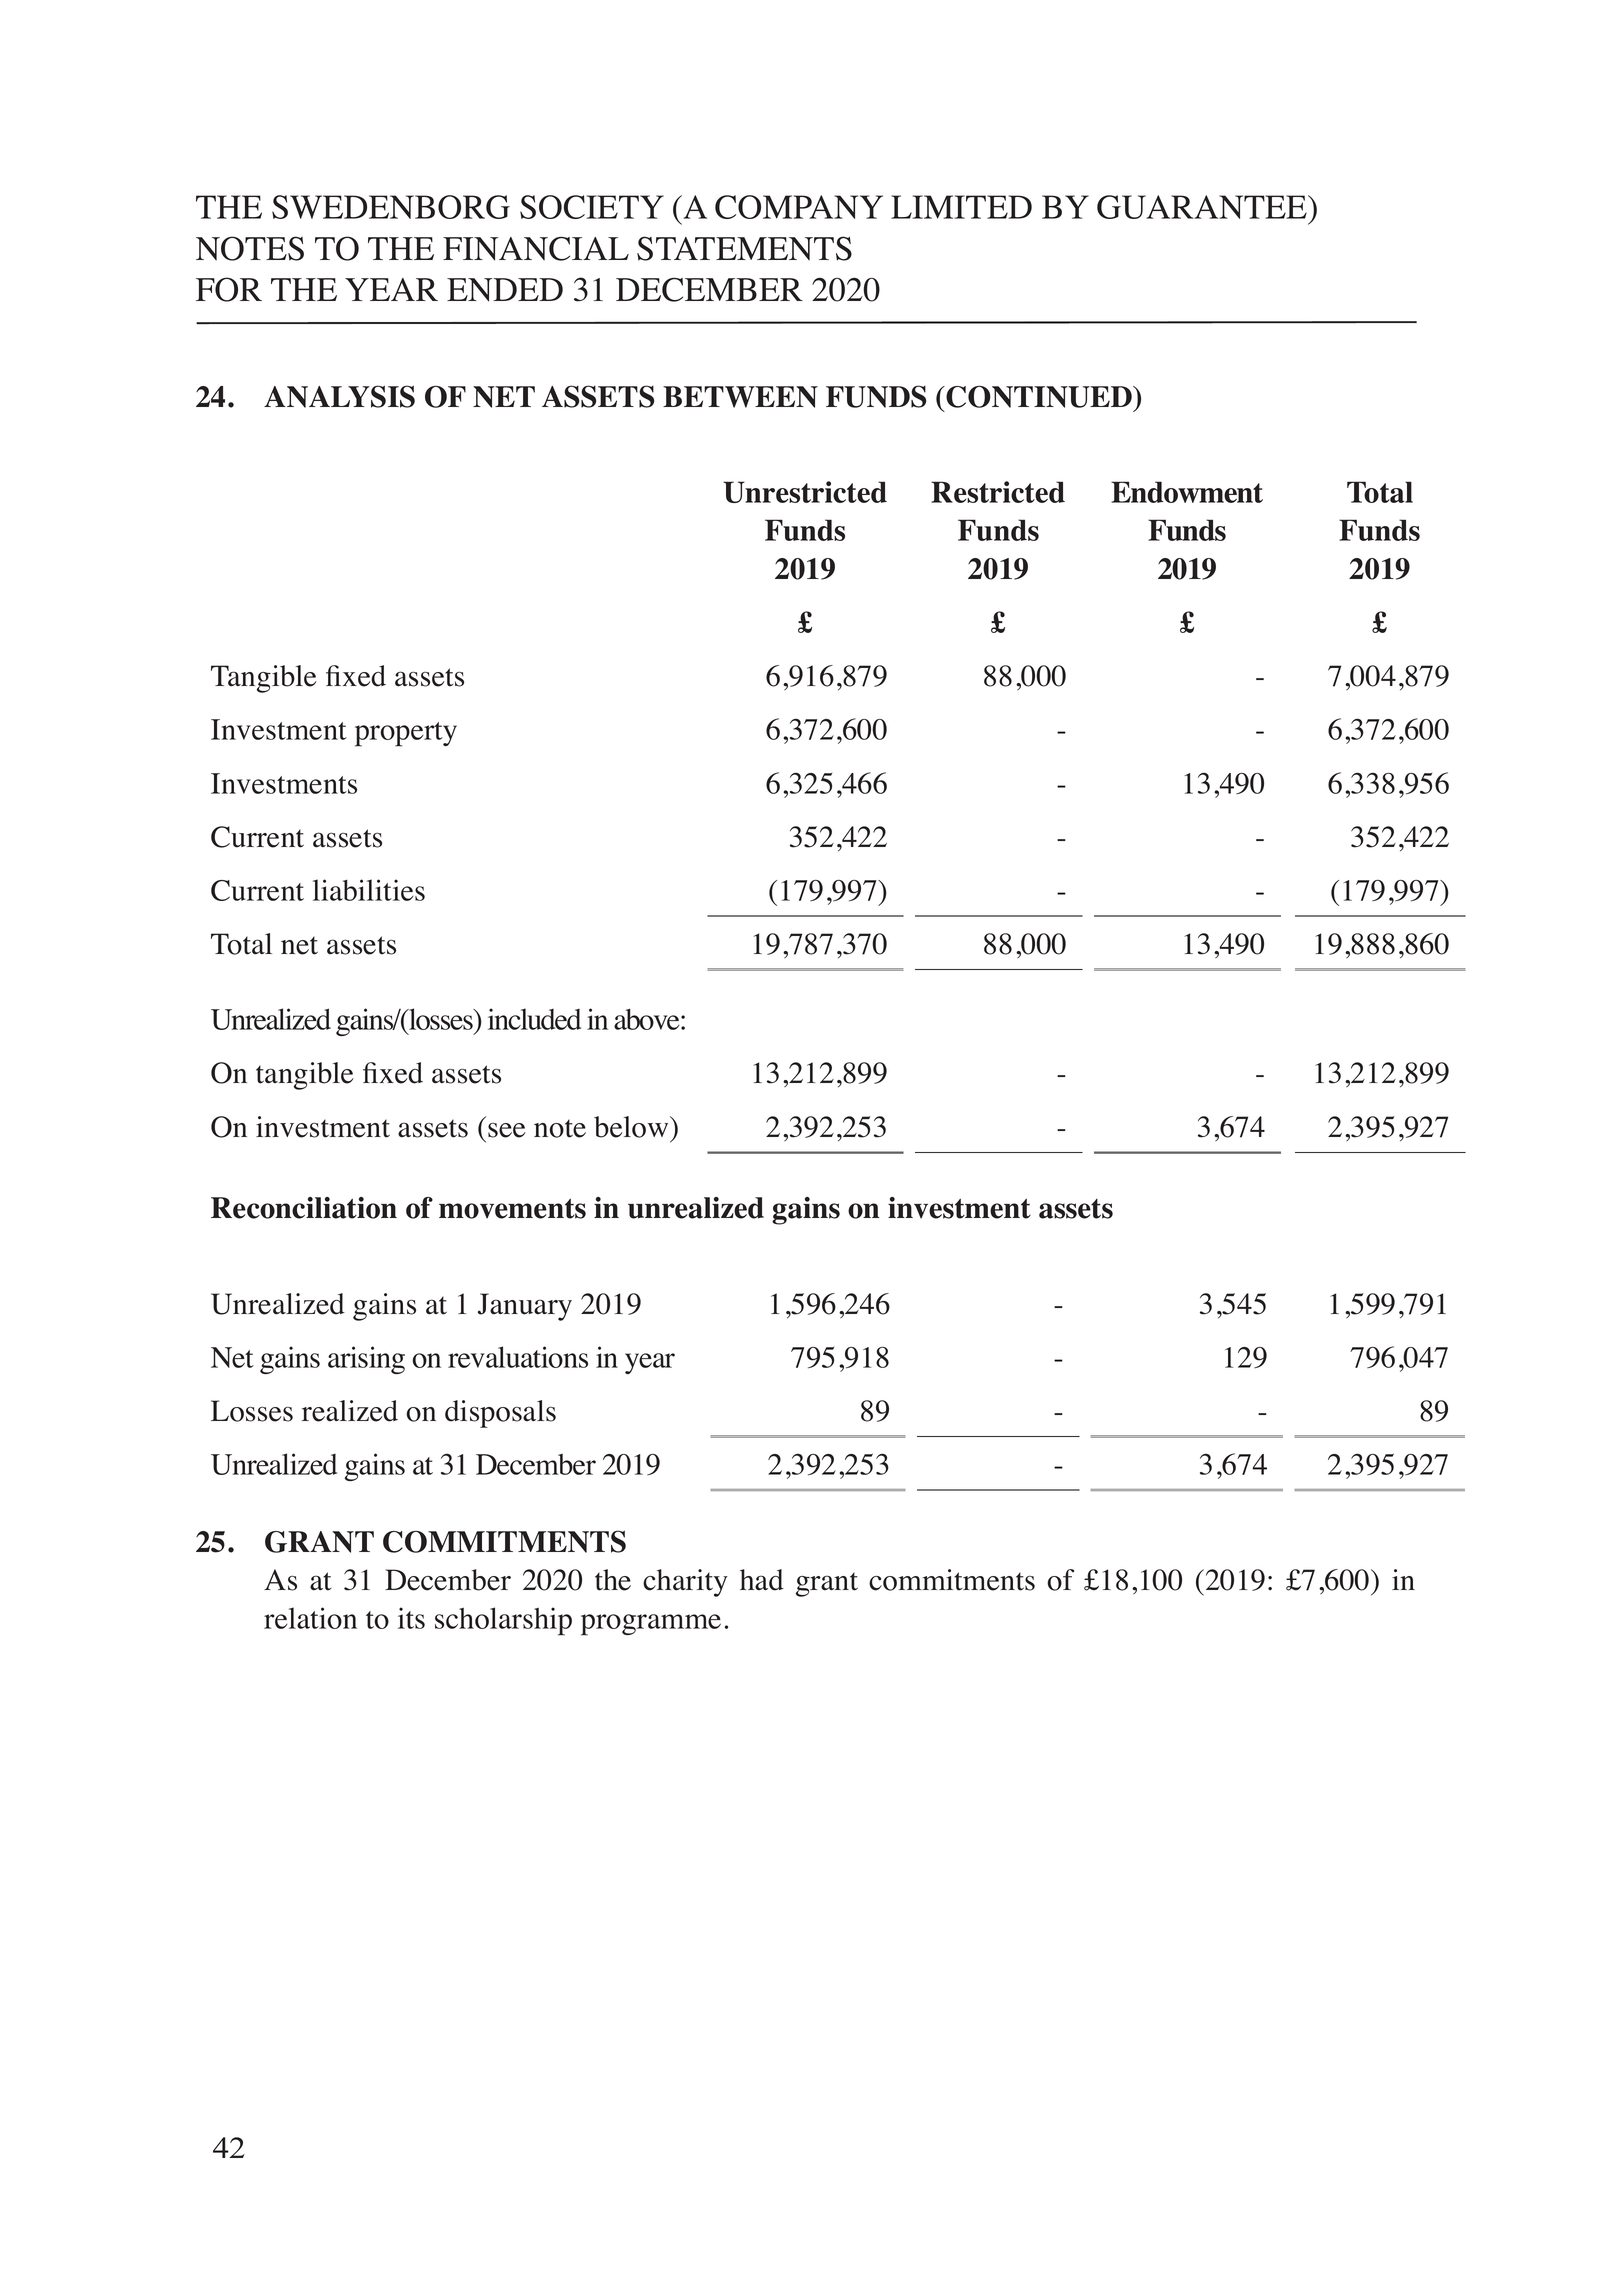 This screenshot has height=2278, width=1611. What do you see at coordinates (740, 397) in the screenshot?
I see `BETWEEN` at bounding box center [740, 397].
